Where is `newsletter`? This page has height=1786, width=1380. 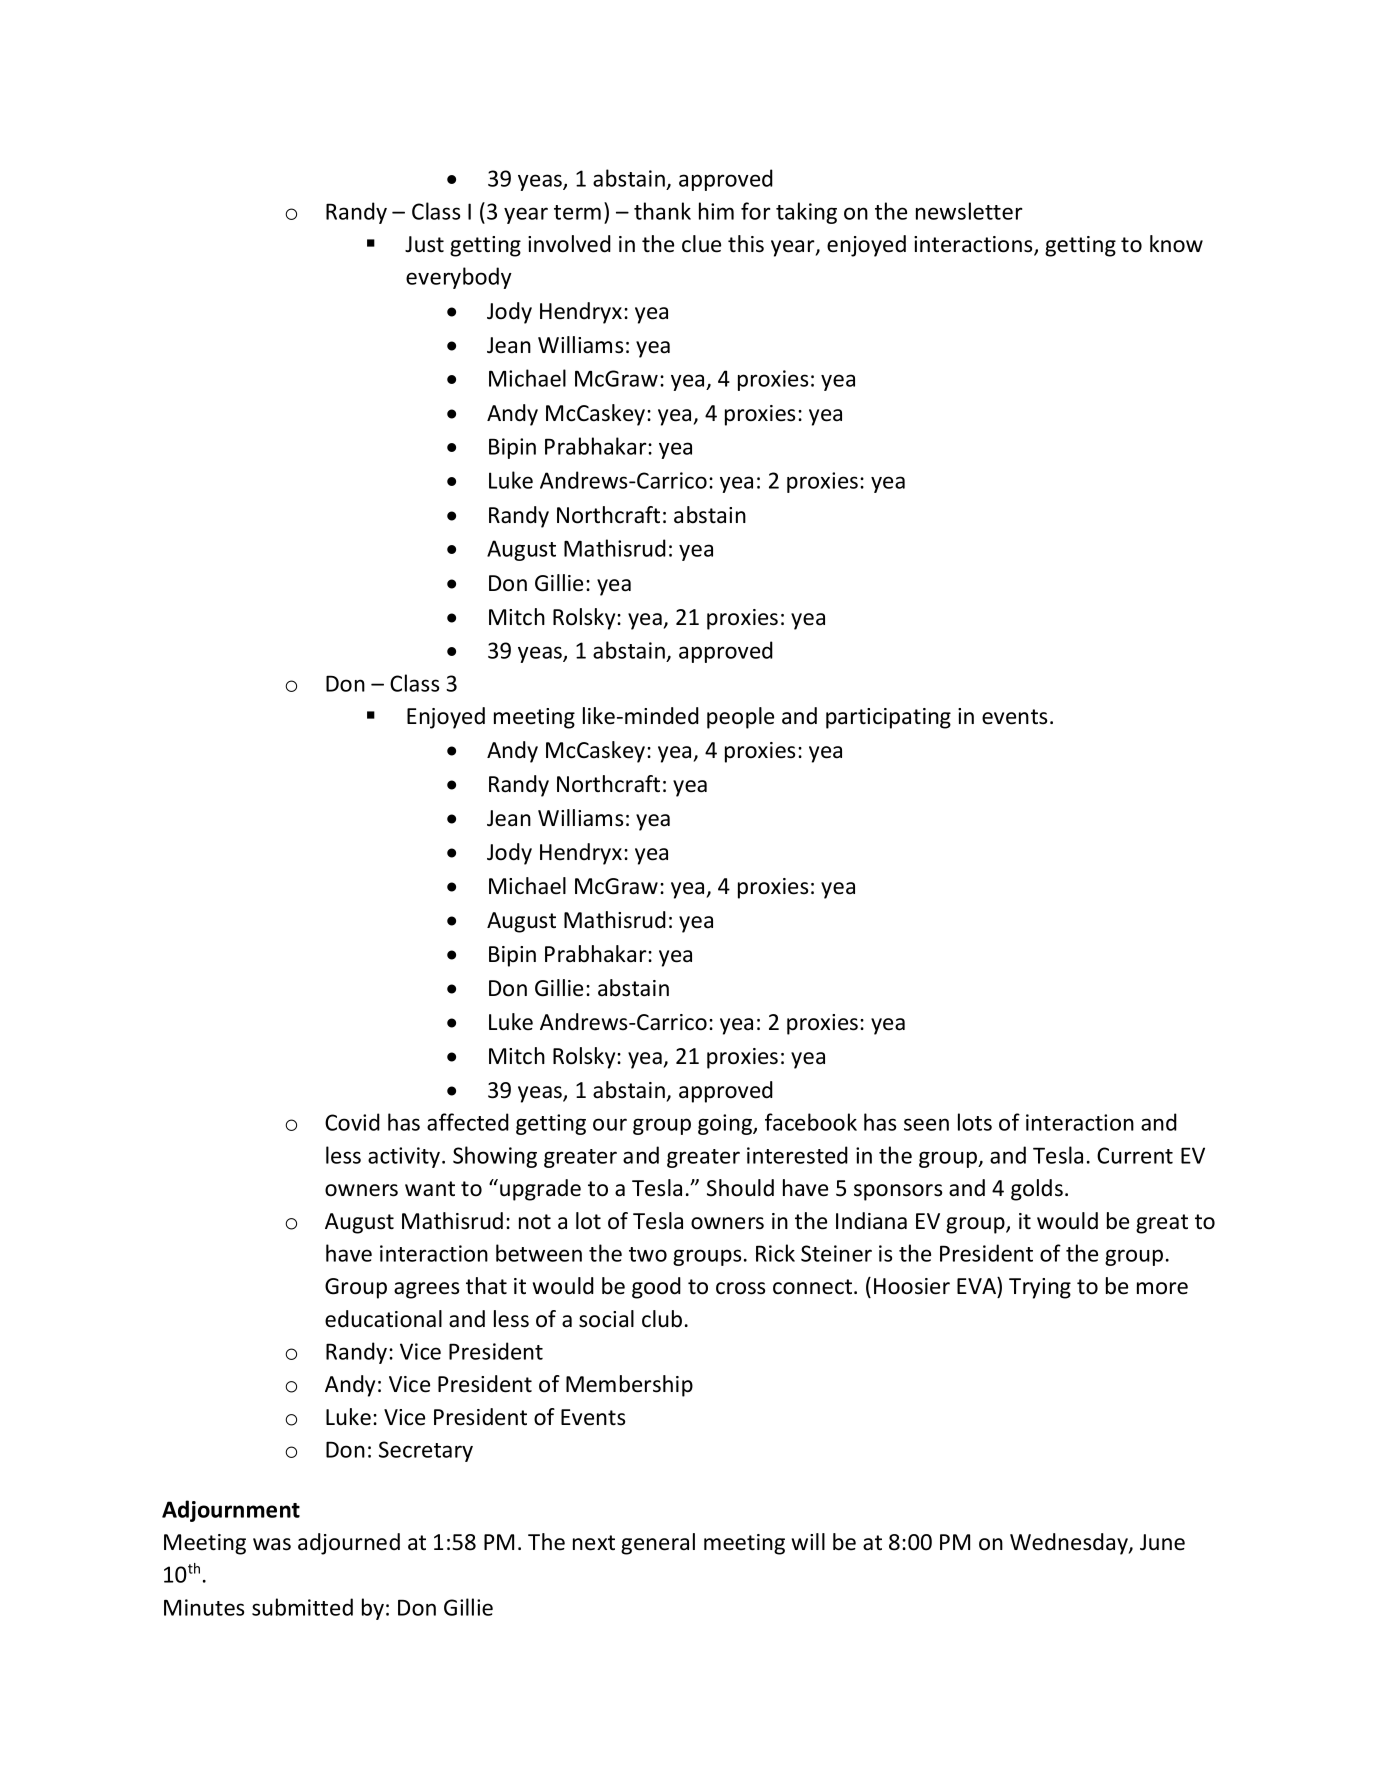
newsletter is located at coordinates (969, 211).
